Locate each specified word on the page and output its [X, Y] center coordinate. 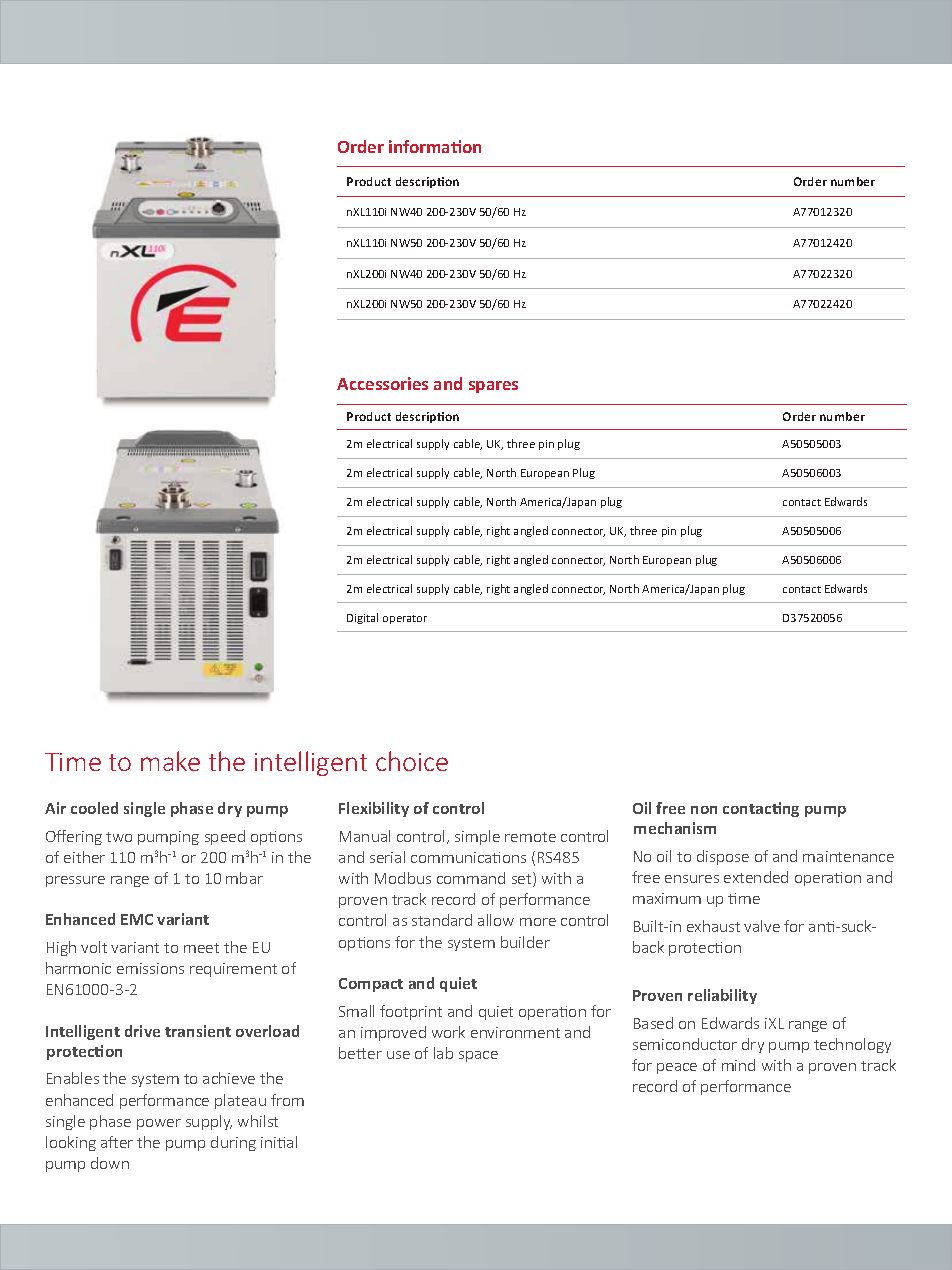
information [435, 146]
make [170, 761]
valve [762, 926]
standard [442, 920]
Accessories [382, 383]
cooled [94, 808]
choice [412, 761]
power [159, 1124]
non [704, 810]
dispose [723, 857]
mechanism [675, 828]
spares [493, 387]
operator [405, 619]
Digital [362, 618]
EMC [137, 919]
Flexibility [374, 809]
